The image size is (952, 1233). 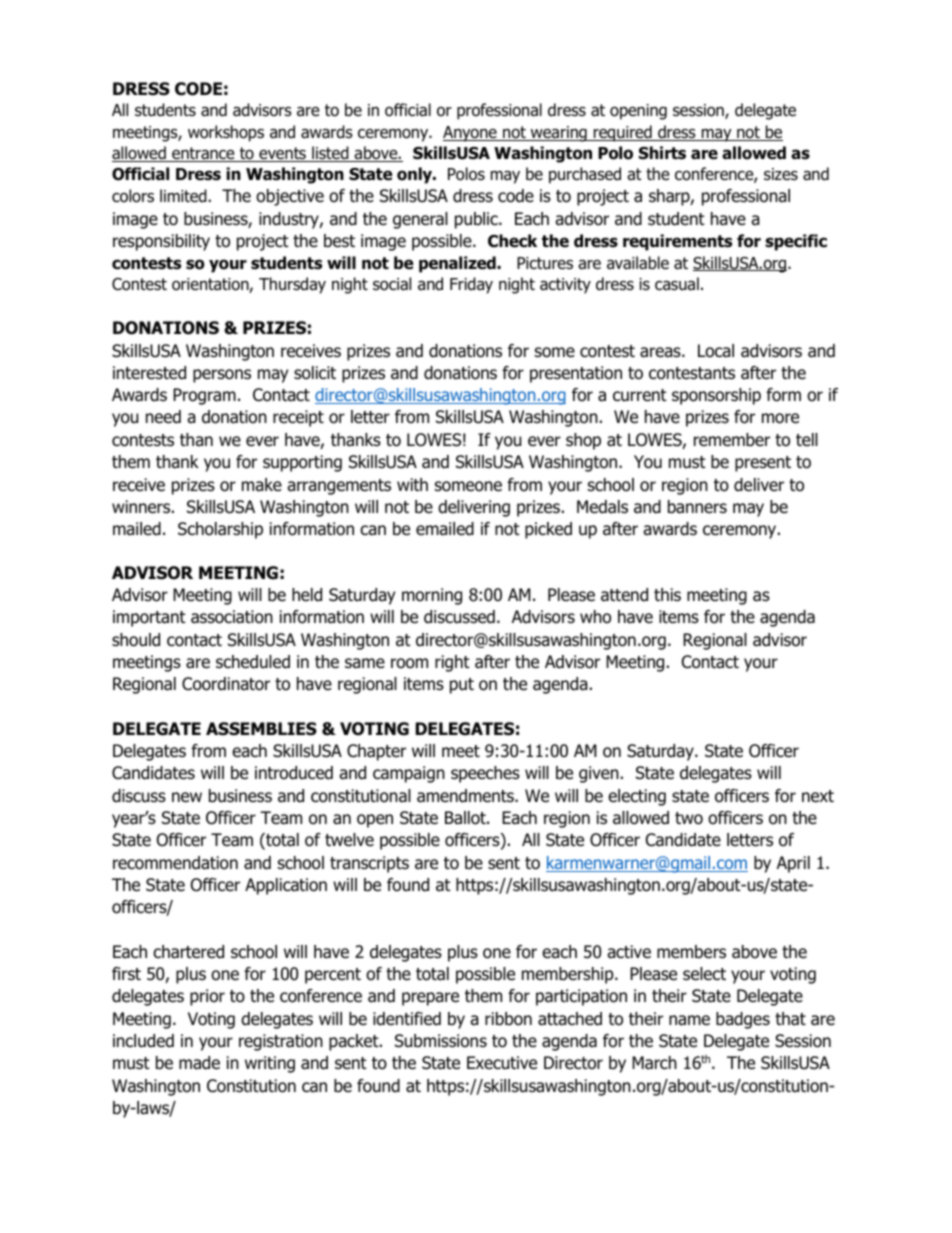 I want to click on entrance, so click(x=203, y=154).
